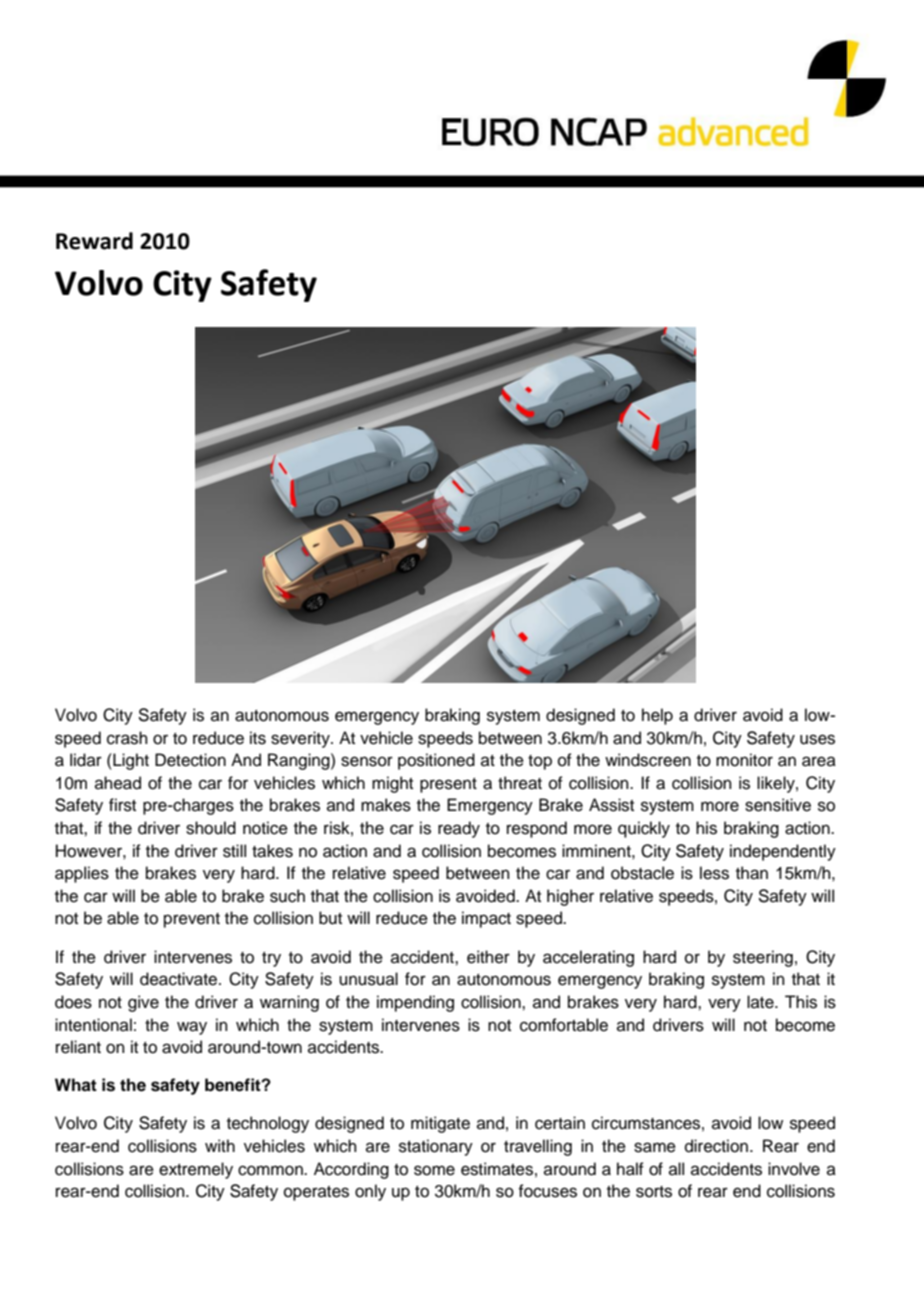 This screenshot has height=1308, width=924. I want to click on help, so click(657, 716).
